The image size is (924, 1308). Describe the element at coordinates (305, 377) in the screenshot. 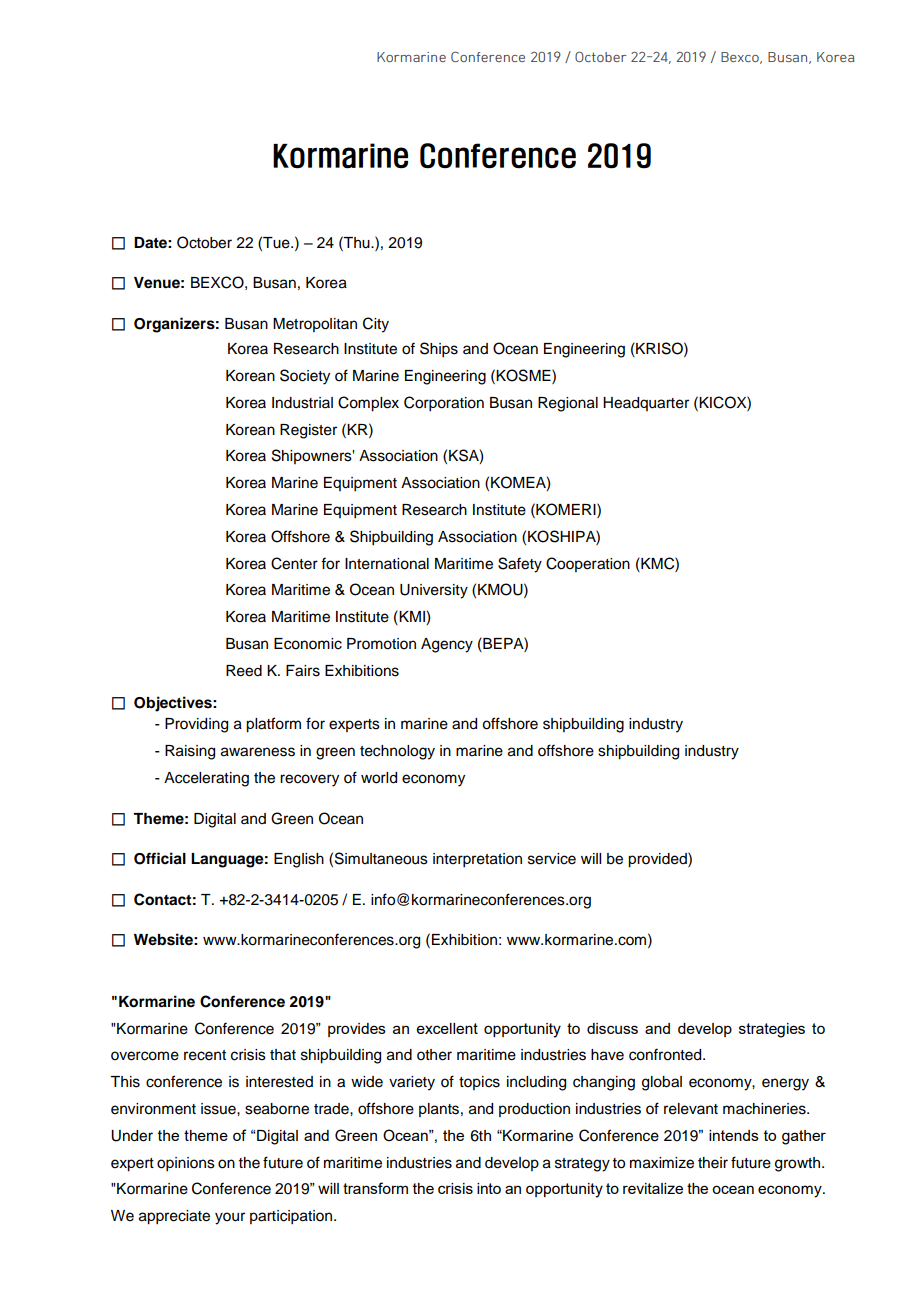

I see `Society` at that location.
